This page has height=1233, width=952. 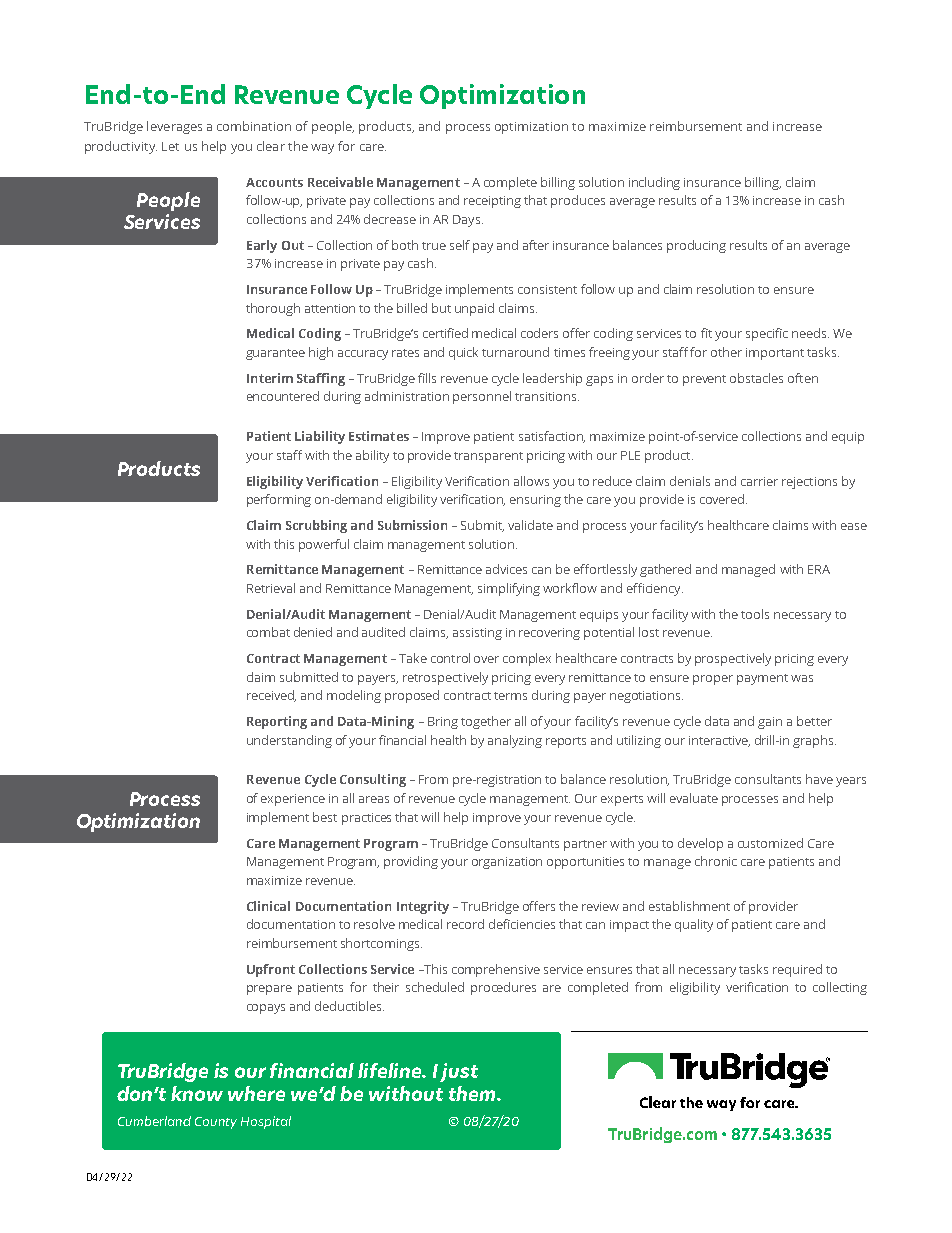 What do you see at coordinates (477, 634) in the page?
I see `assisting` at bounding box center [477, 634].
